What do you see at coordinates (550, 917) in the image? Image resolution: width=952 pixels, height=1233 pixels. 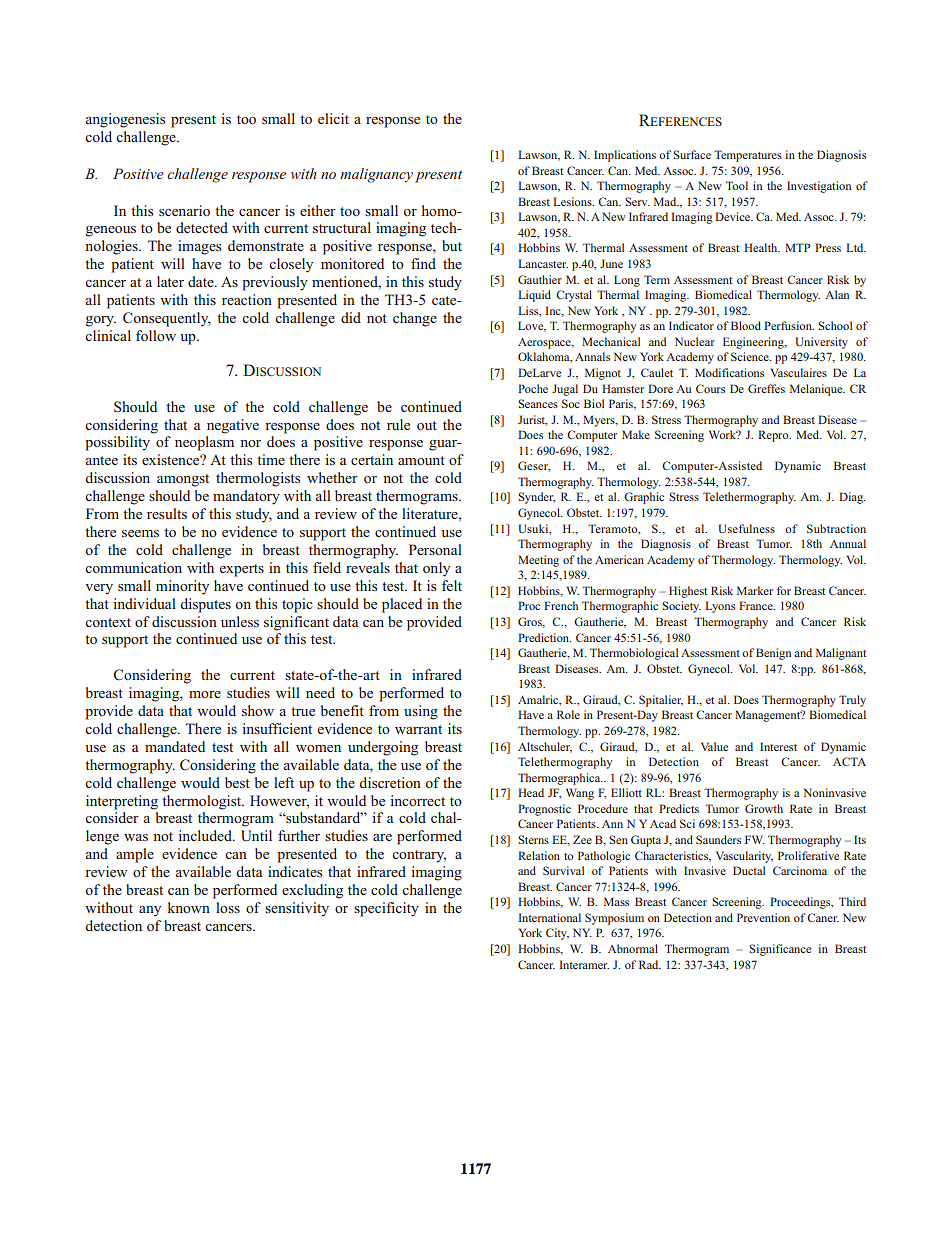 I see `International` at bounding box center [550, 917].
